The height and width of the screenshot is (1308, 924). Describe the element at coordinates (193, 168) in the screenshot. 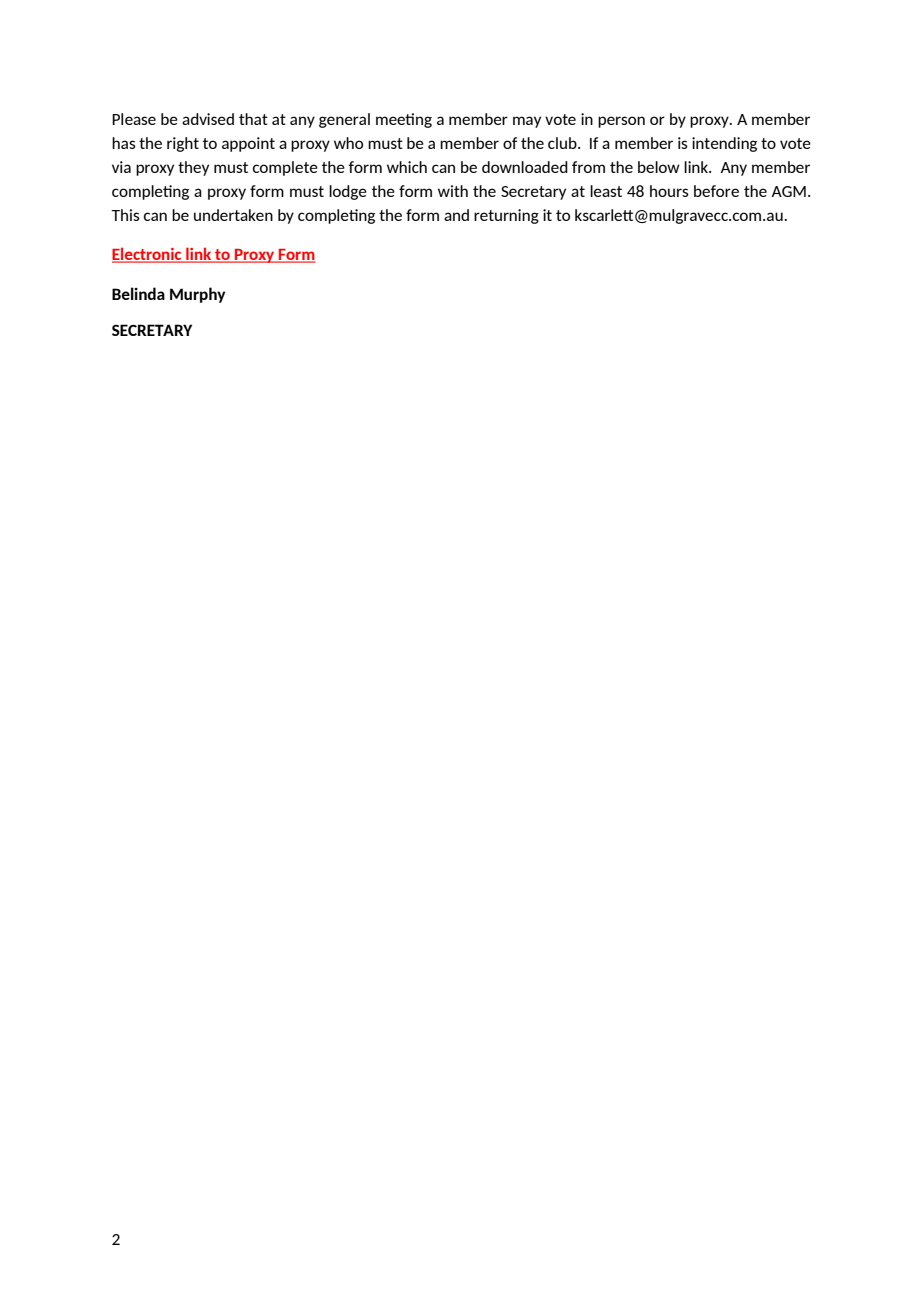

I see `they` at that location.
